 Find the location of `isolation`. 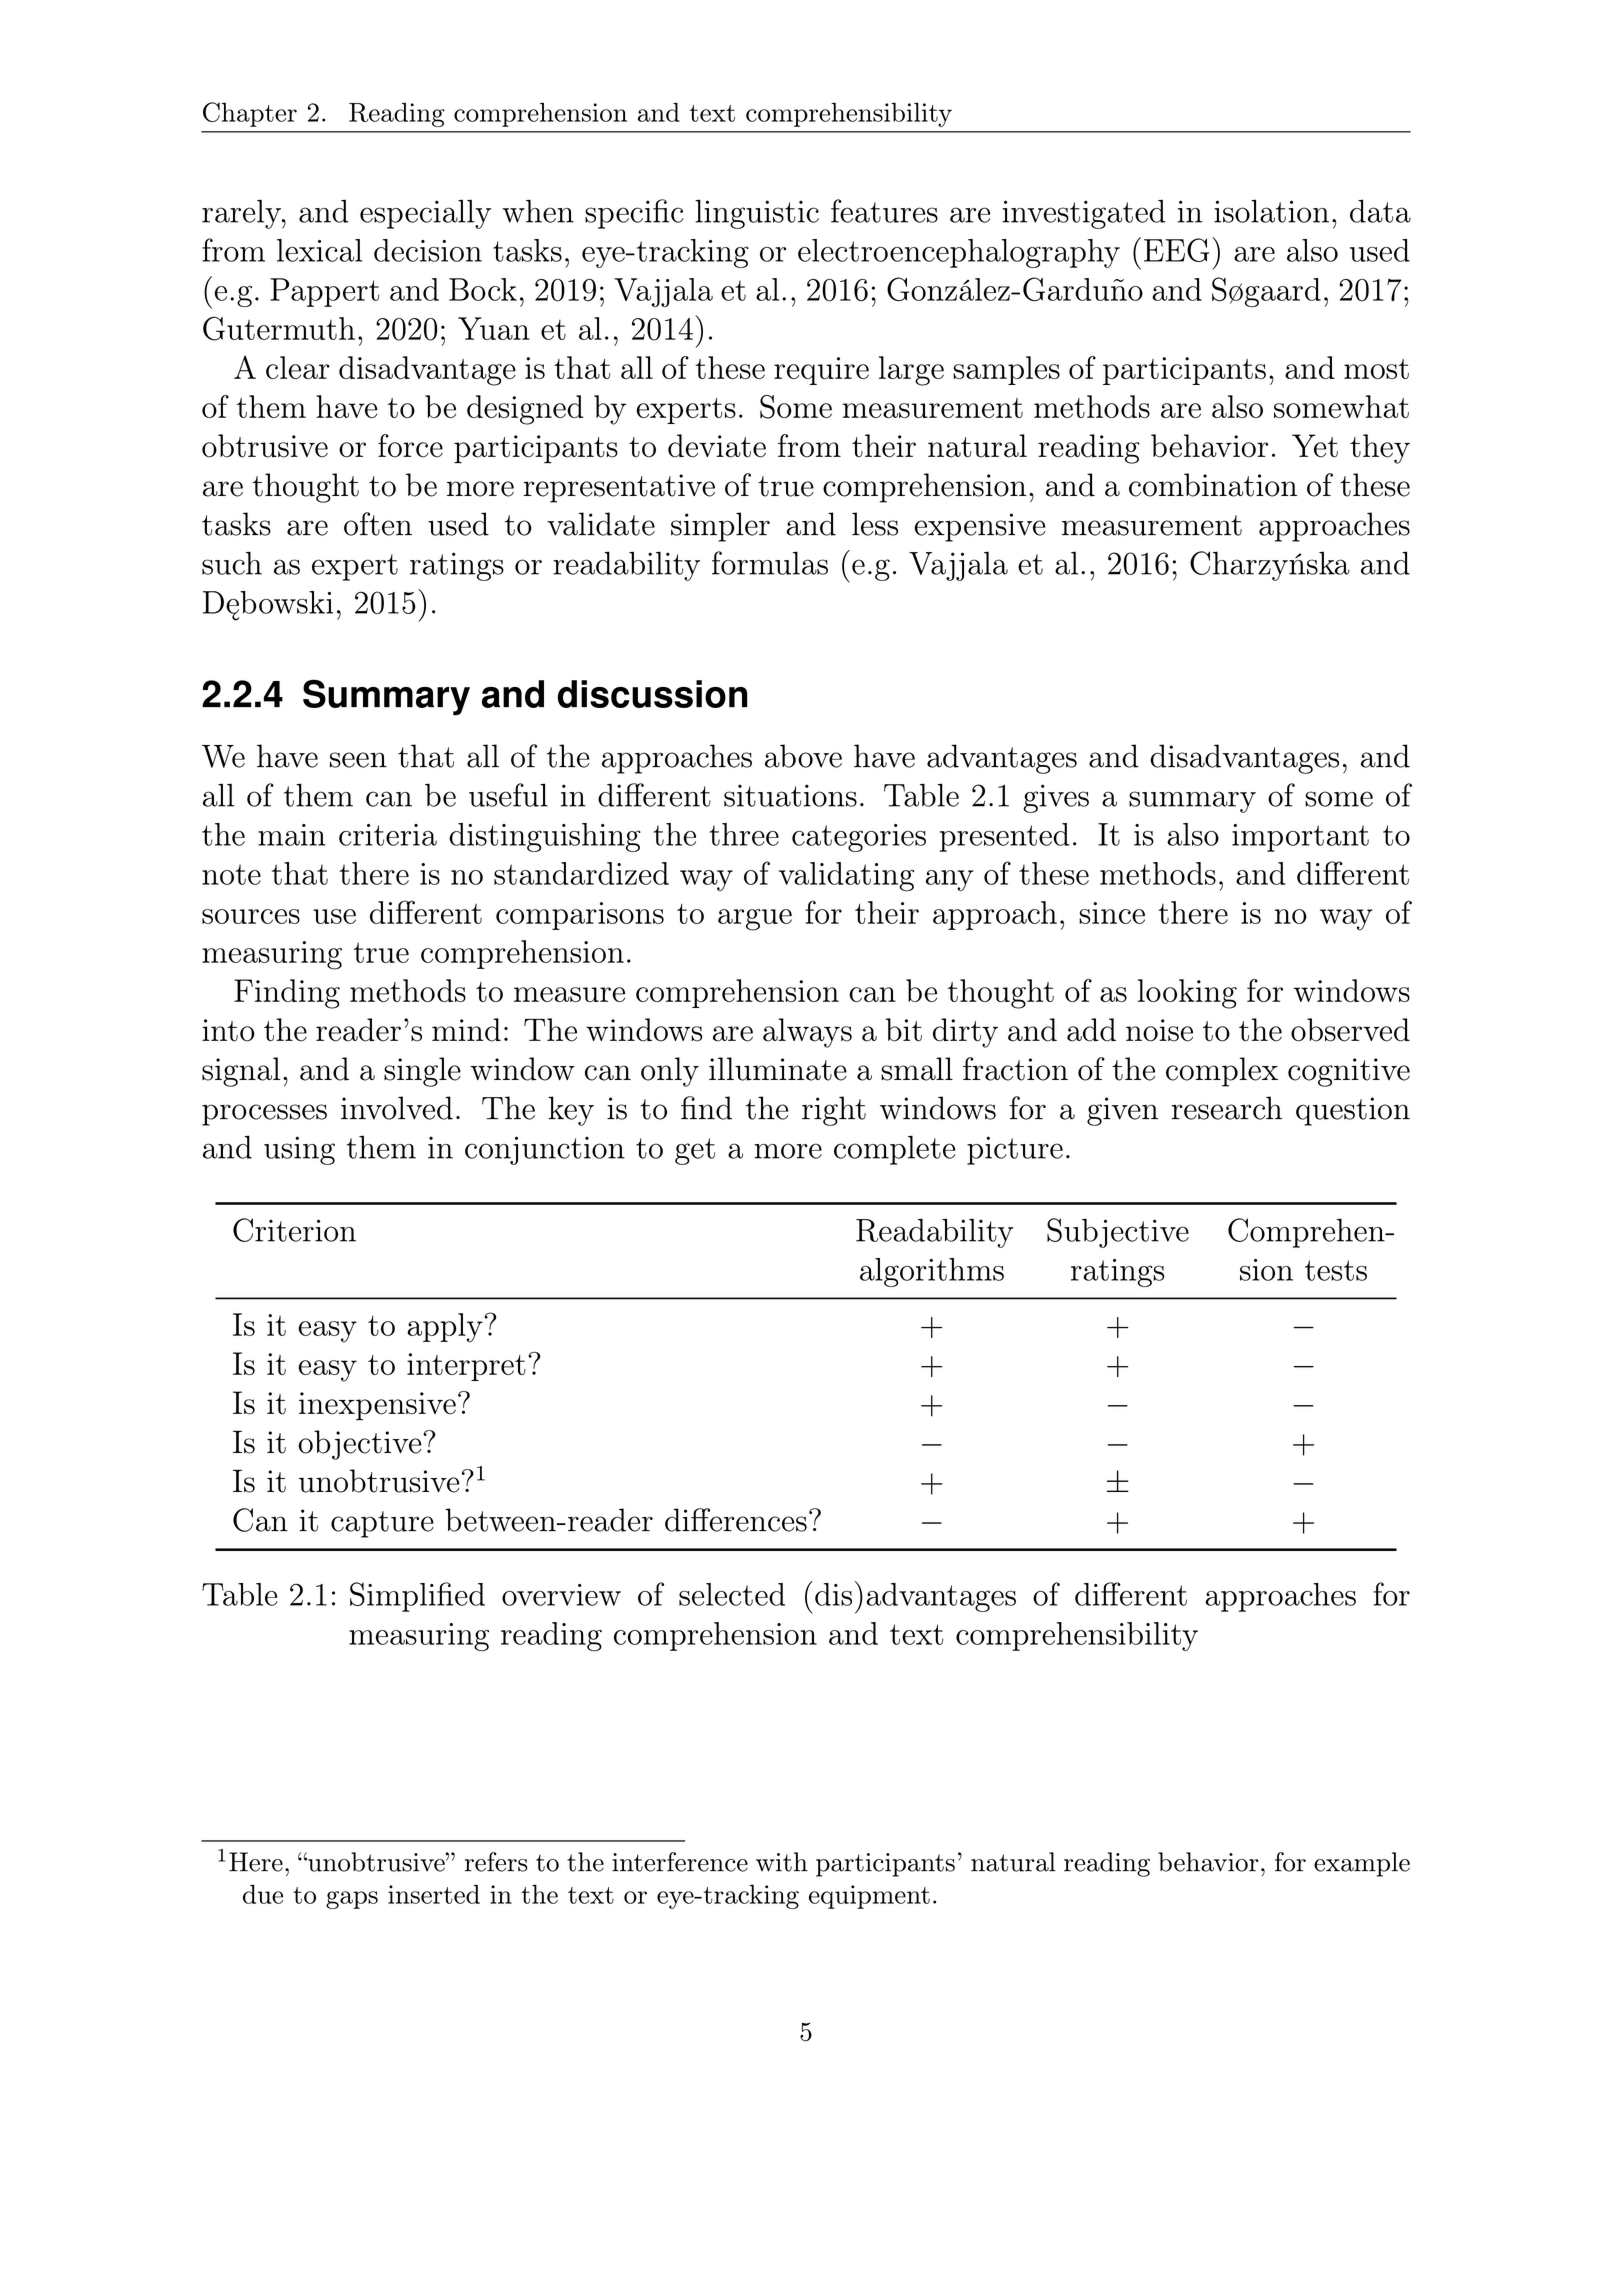

isolation is located at coordinates (1271, 211).
